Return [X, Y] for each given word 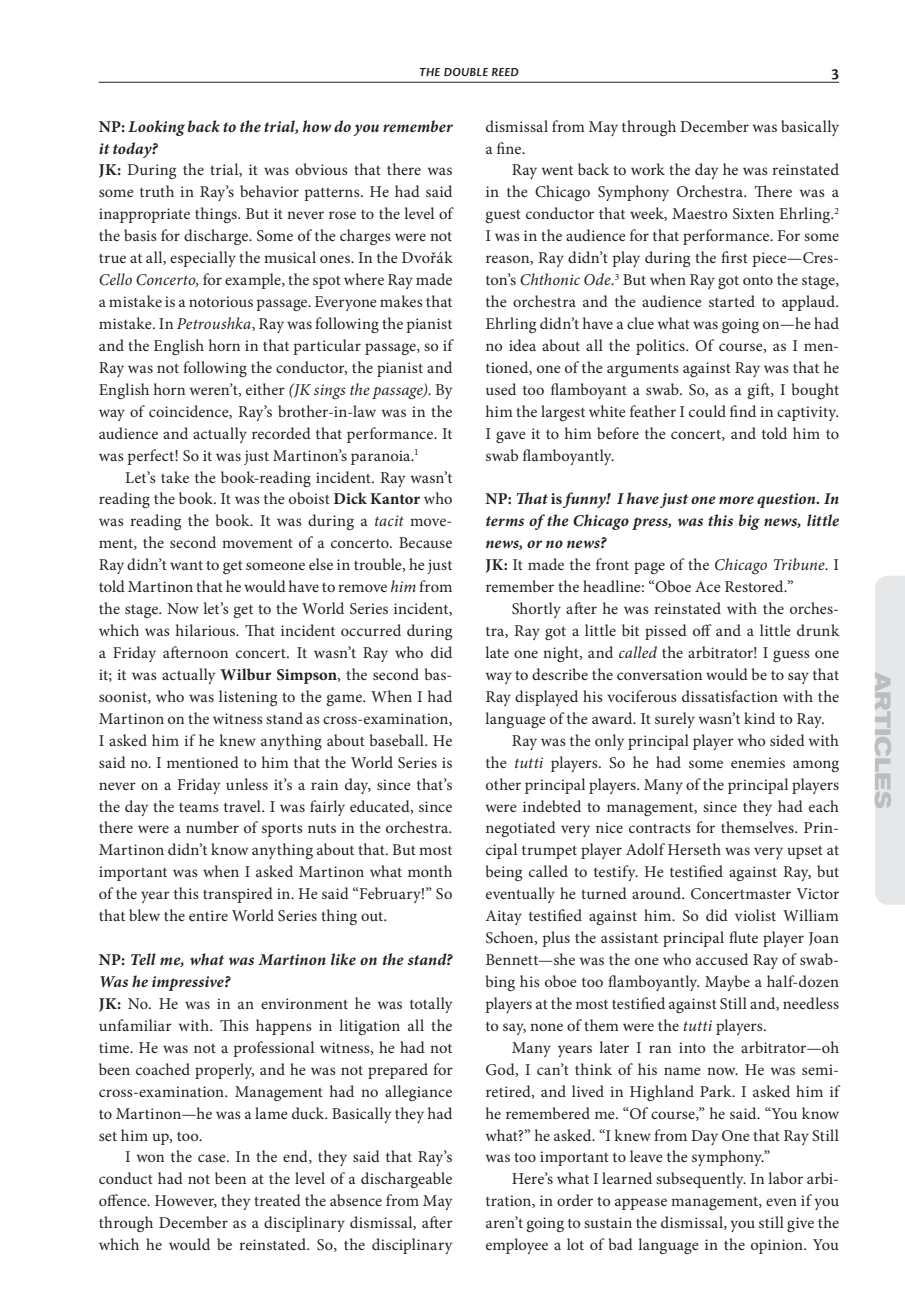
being [504, 873]
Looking [156, 128]
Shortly [536, 610]
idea [522, 345]
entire [208, 915]
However [186, 1201]
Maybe [727, 983]
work [648, 169]
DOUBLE [466, 72]
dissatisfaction [730, 696]
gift [759, 391]
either [265, 389]
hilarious [207, 630]
